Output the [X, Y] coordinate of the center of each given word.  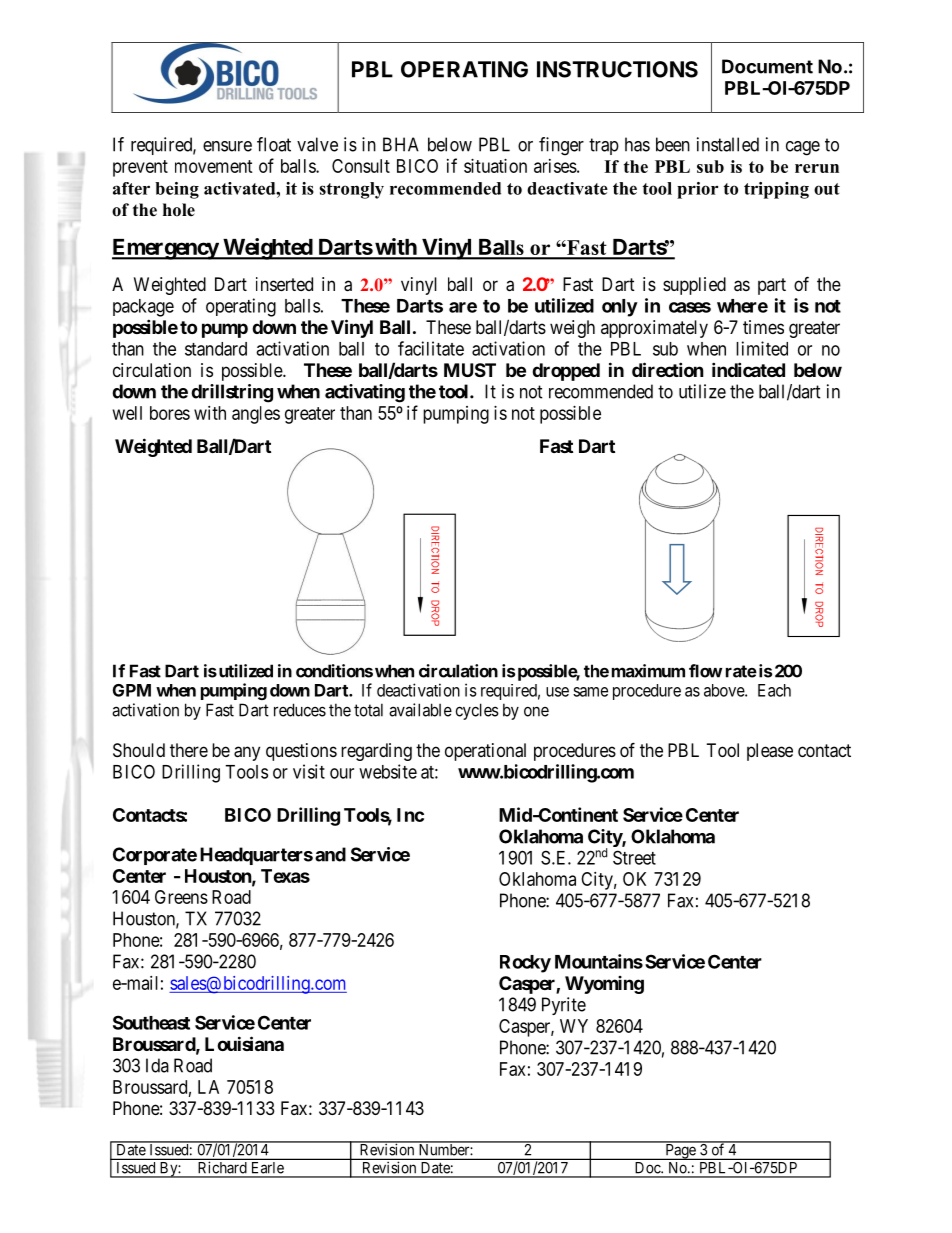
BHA [401, 144]
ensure [227, 146]
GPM [132, 690]
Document [767, 66]
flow [705, 671]
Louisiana [244, 1043]
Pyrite [564, 1006]
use [557, 692]
